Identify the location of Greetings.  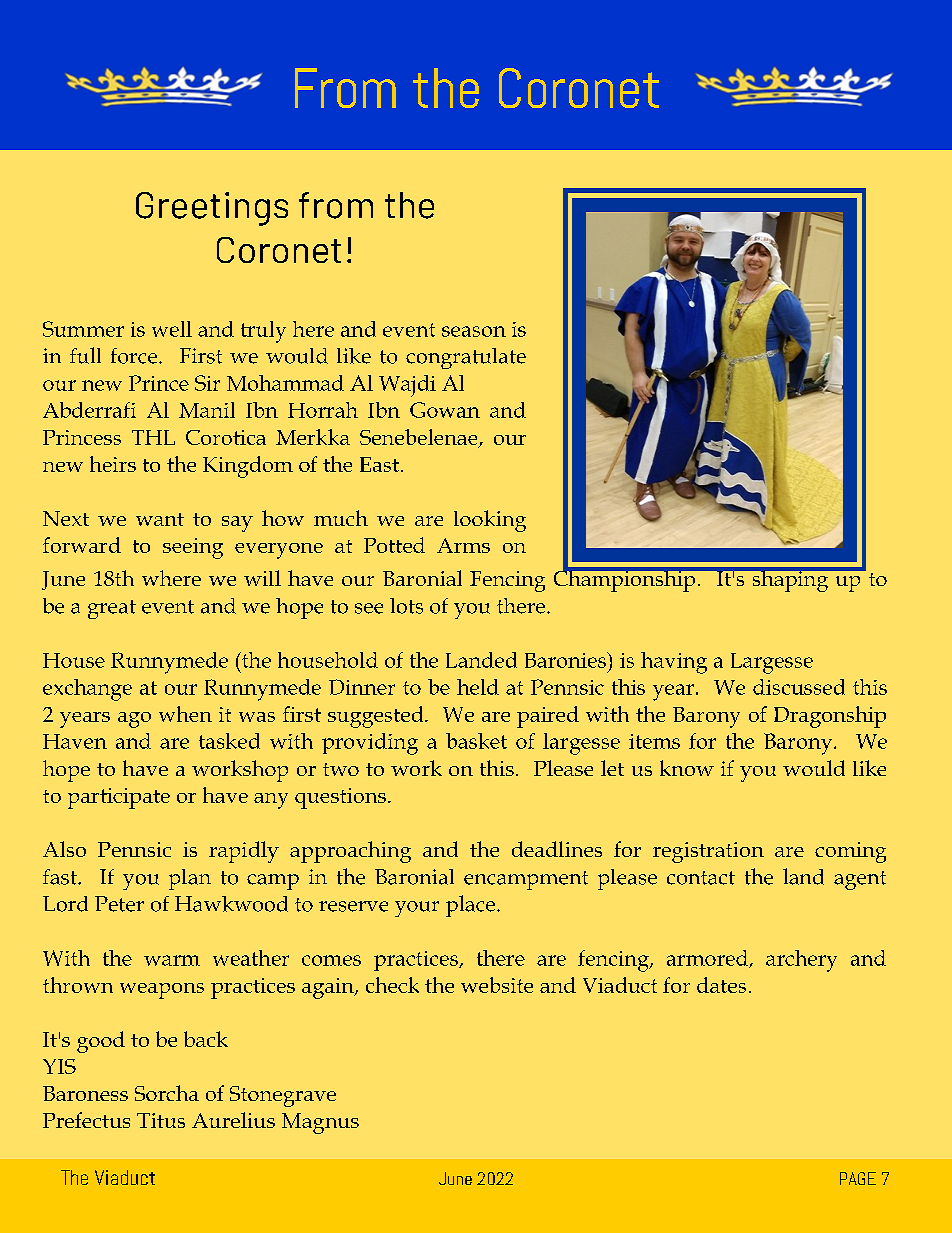
(212, 209).
